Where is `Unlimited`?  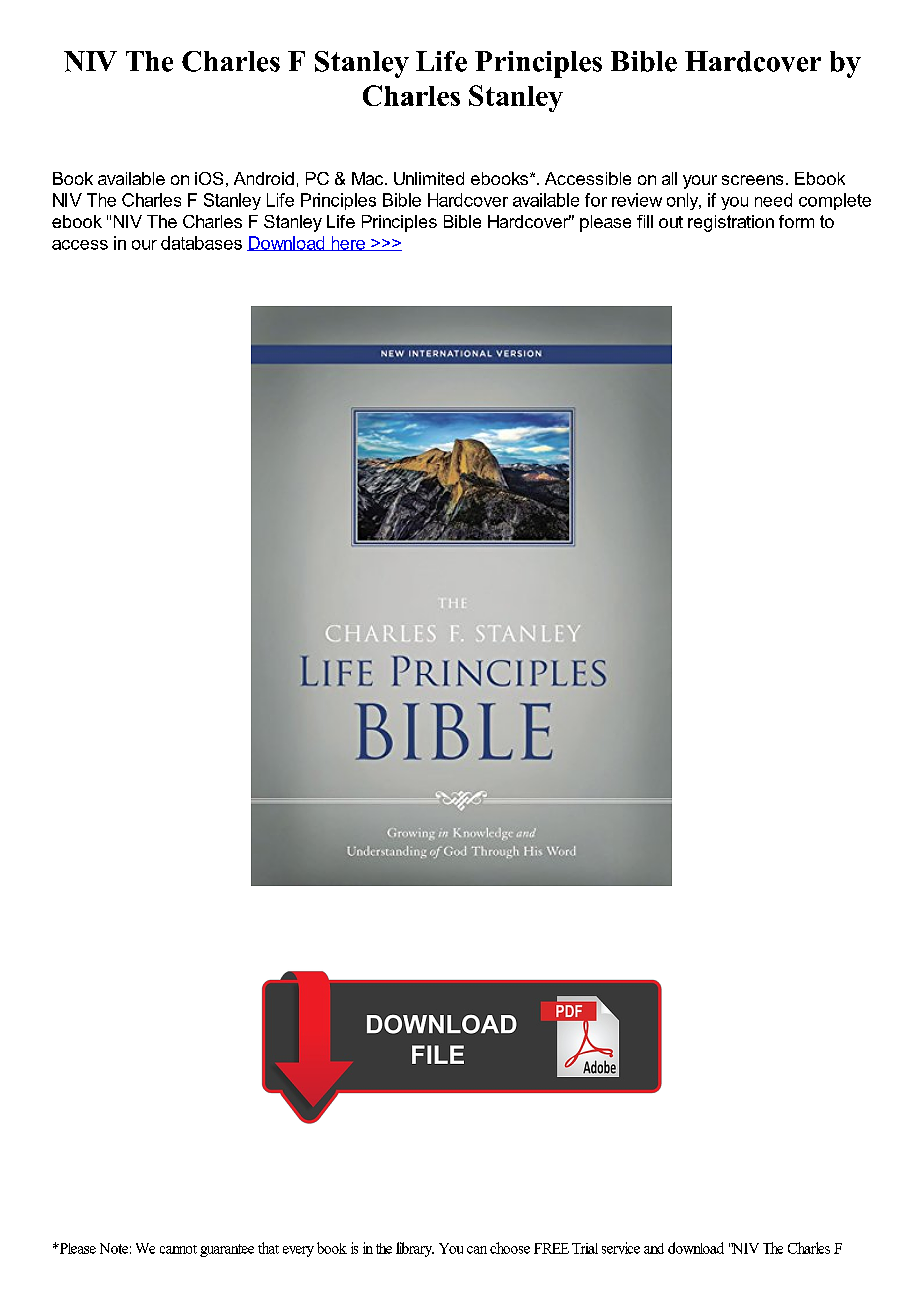
Unlimited is located at coordinates (429, 178).
